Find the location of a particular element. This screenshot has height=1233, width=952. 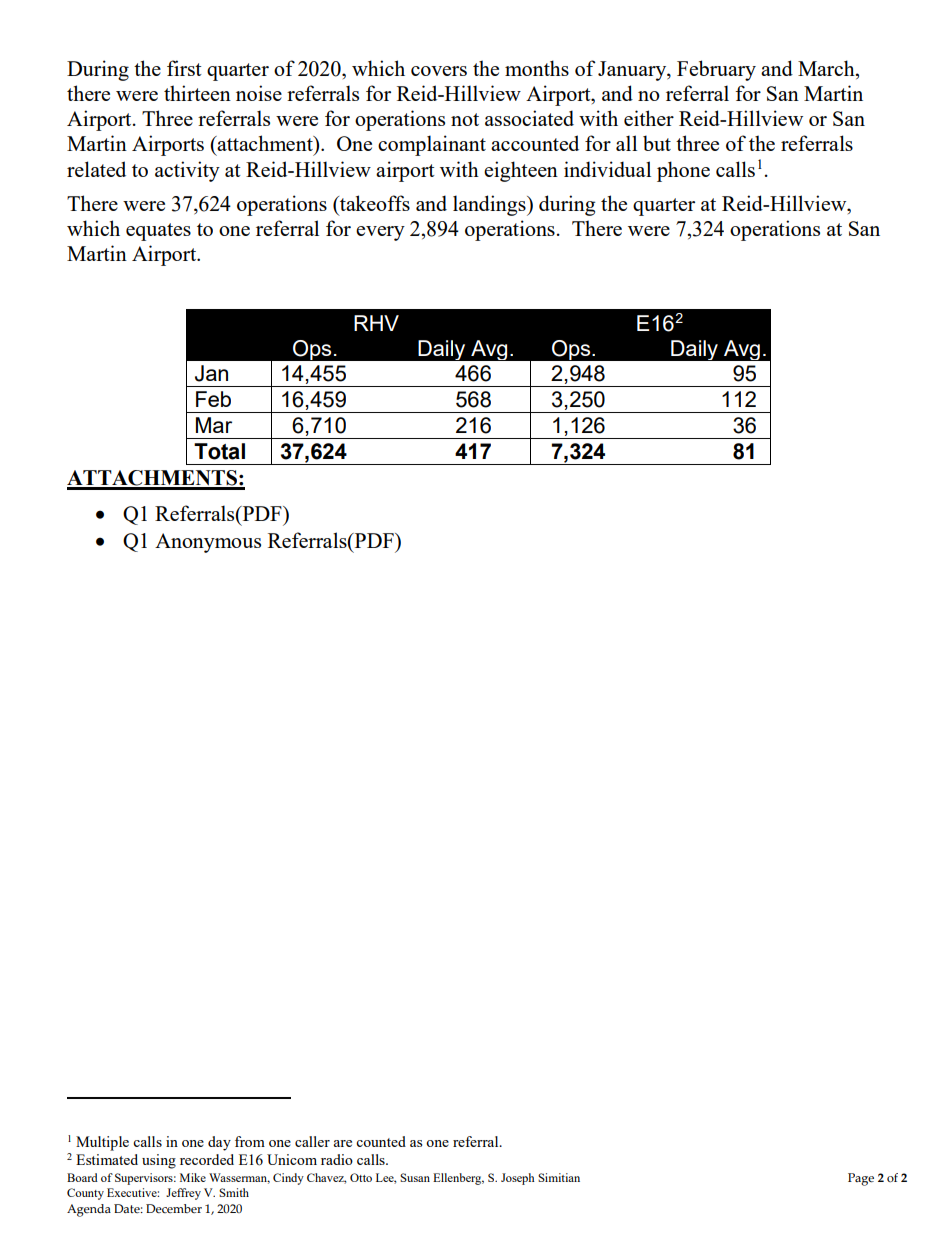

Joseph is located at coordinates (518, 1179).
